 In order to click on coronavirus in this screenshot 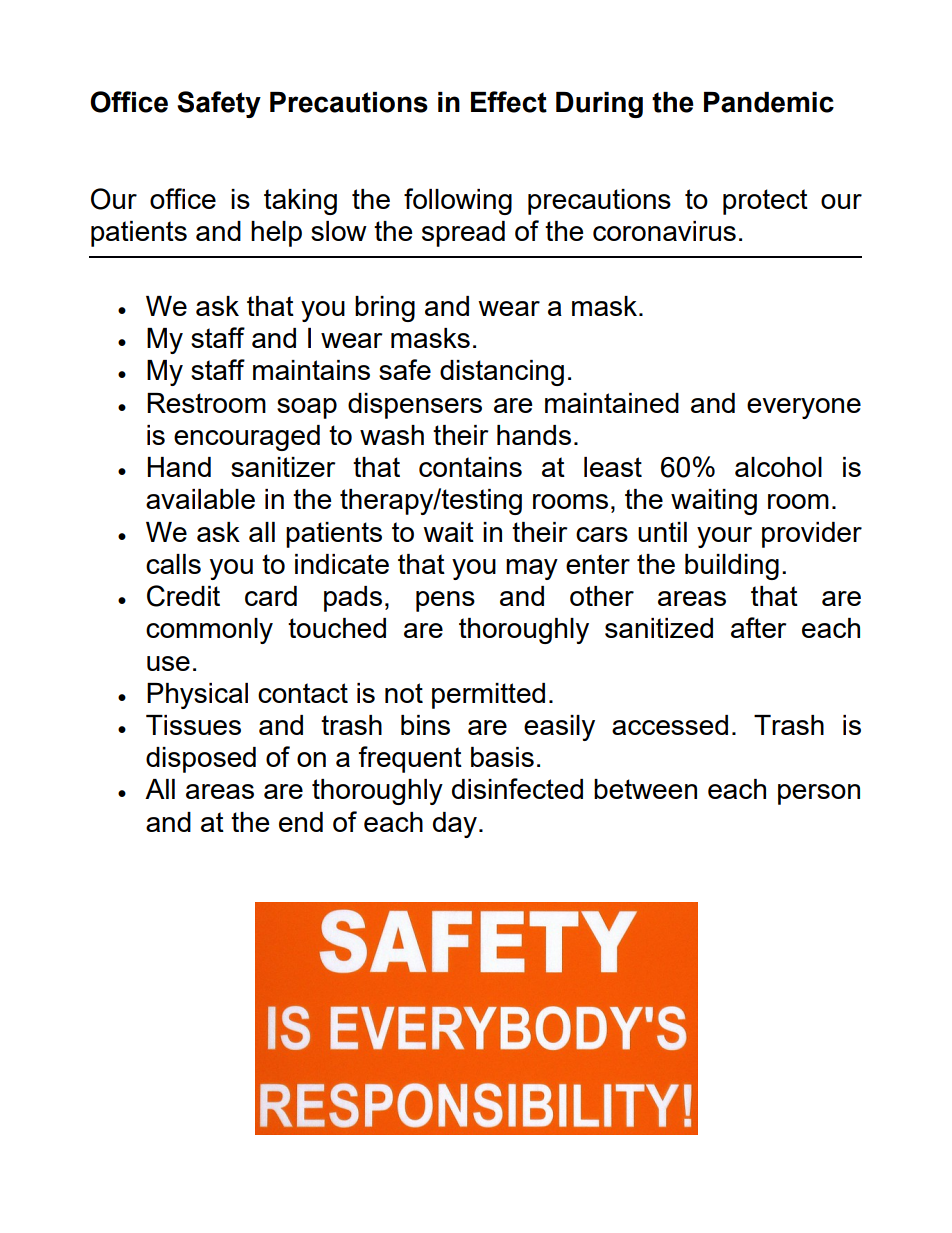, I will do `click(664, 231)`.
